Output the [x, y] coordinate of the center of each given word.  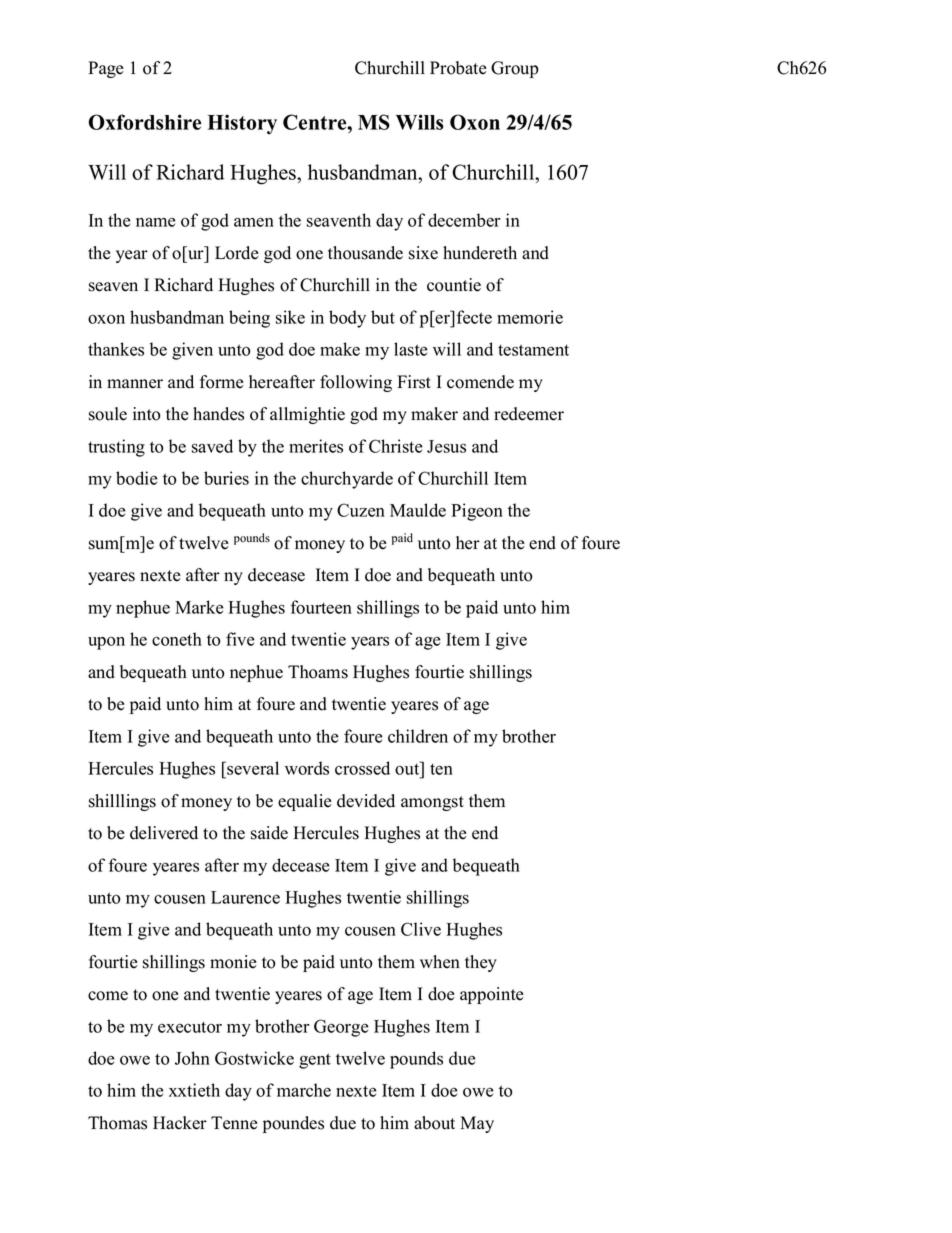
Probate [458, 68]
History [242, 124]
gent [315, 1061]
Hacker [180, 1123]
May [477, 1124]
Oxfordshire [145, 122]
